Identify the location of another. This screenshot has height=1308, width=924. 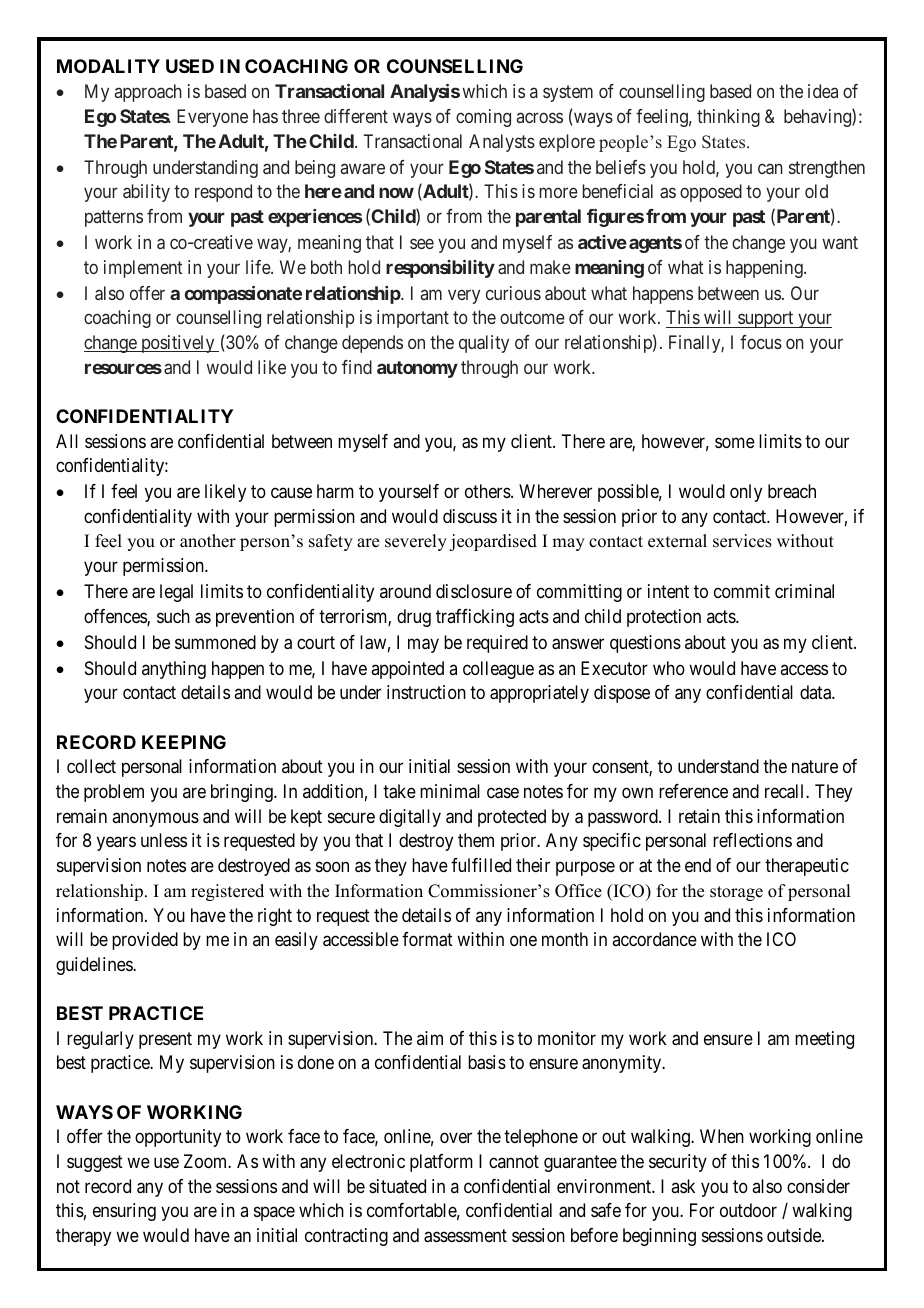
(208, 541).
